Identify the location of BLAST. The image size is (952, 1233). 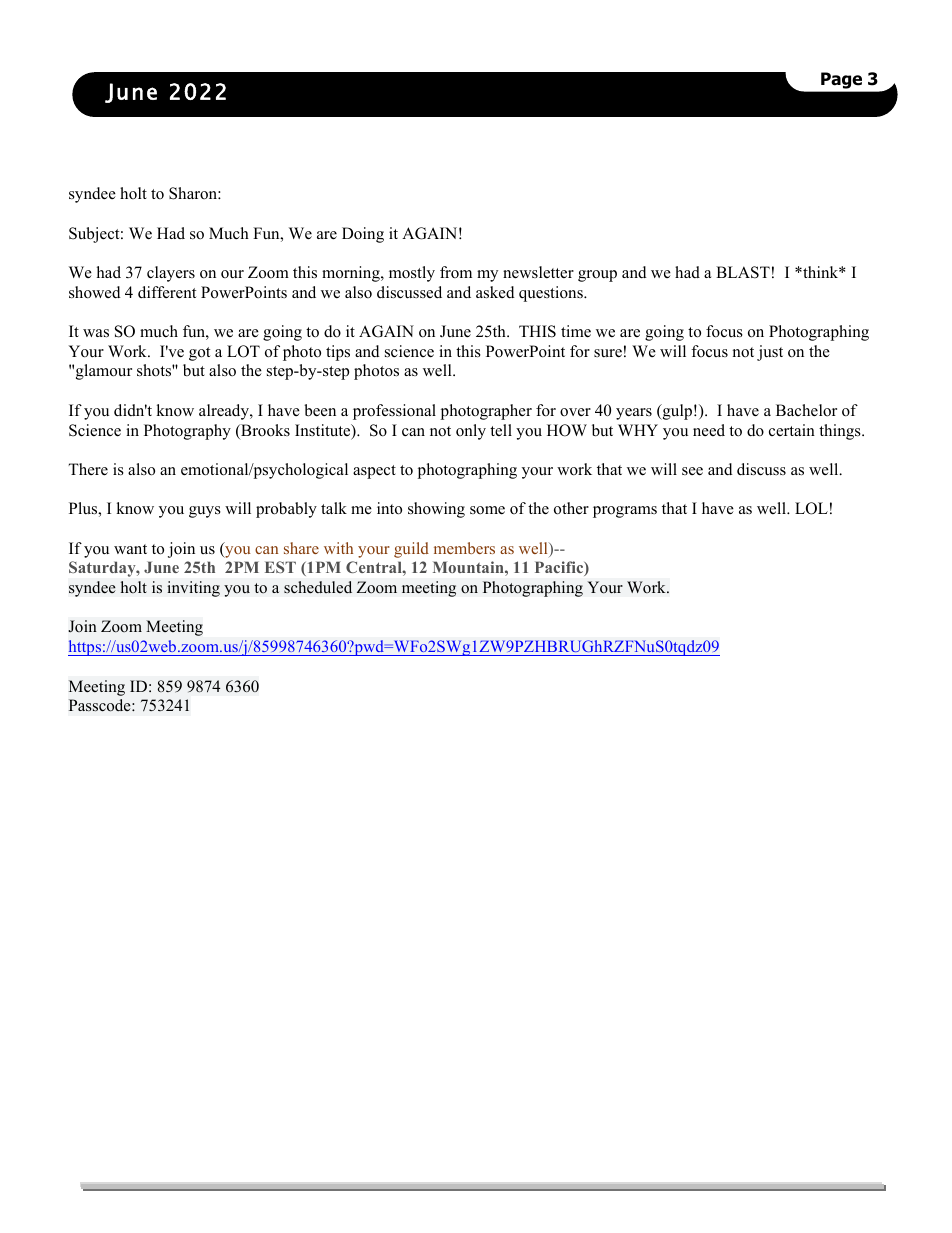
(743, 272).
